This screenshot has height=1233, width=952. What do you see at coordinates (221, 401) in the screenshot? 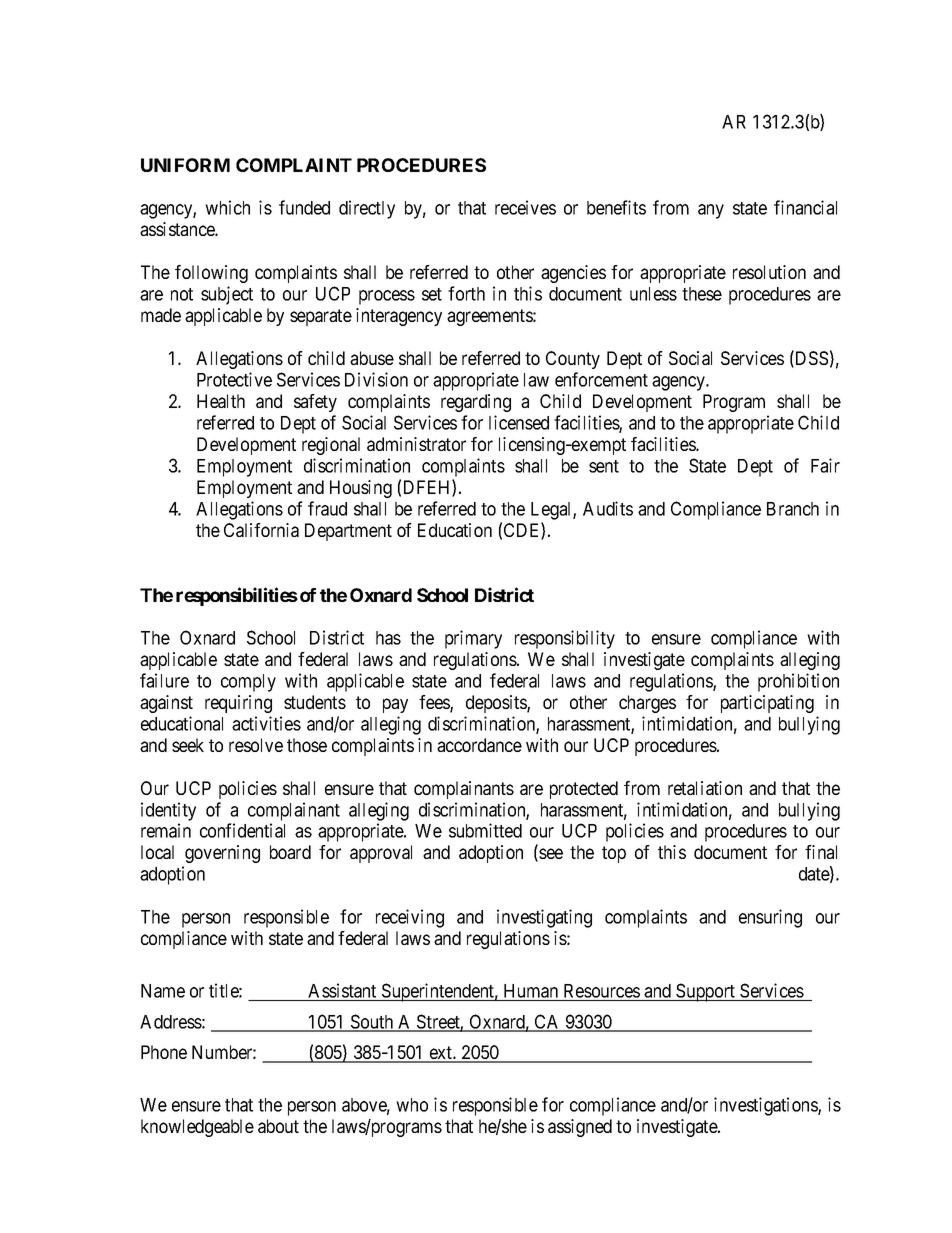
I see `Health` at bounding box center [221, 401].
